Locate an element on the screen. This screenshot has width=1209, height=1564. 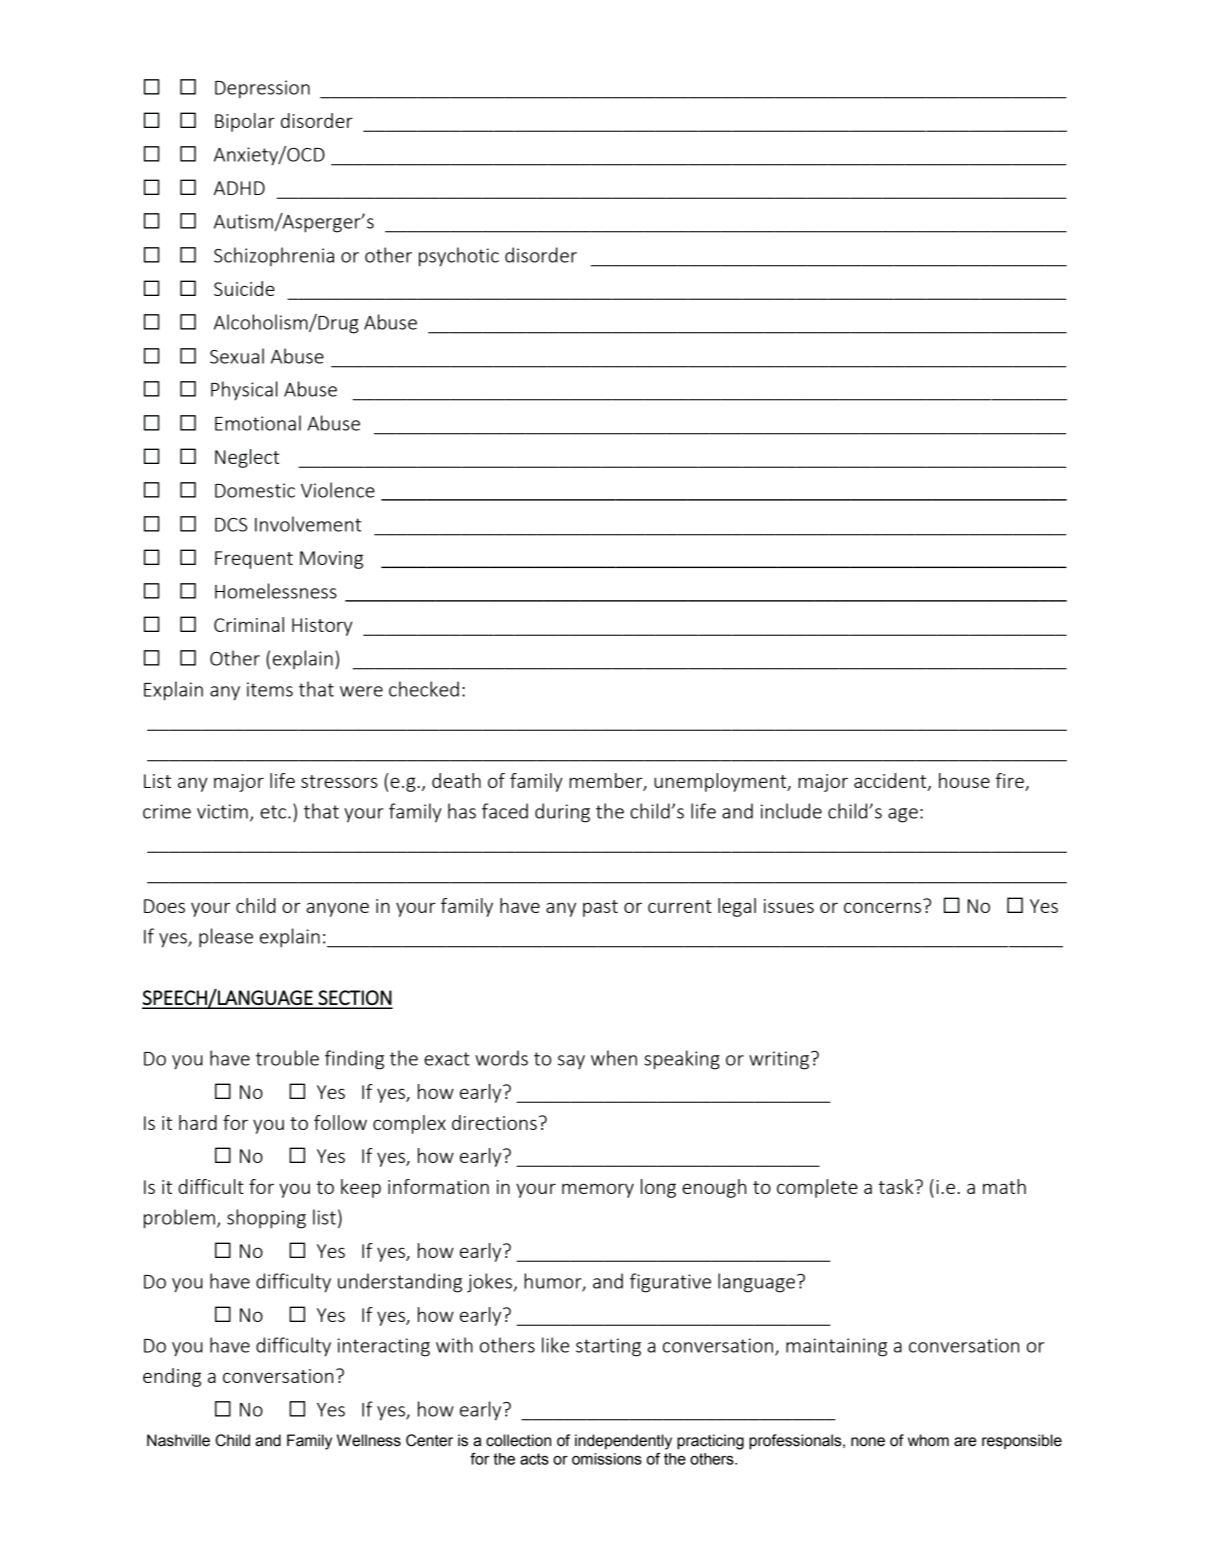
during is located at coordinates (562, 813).
